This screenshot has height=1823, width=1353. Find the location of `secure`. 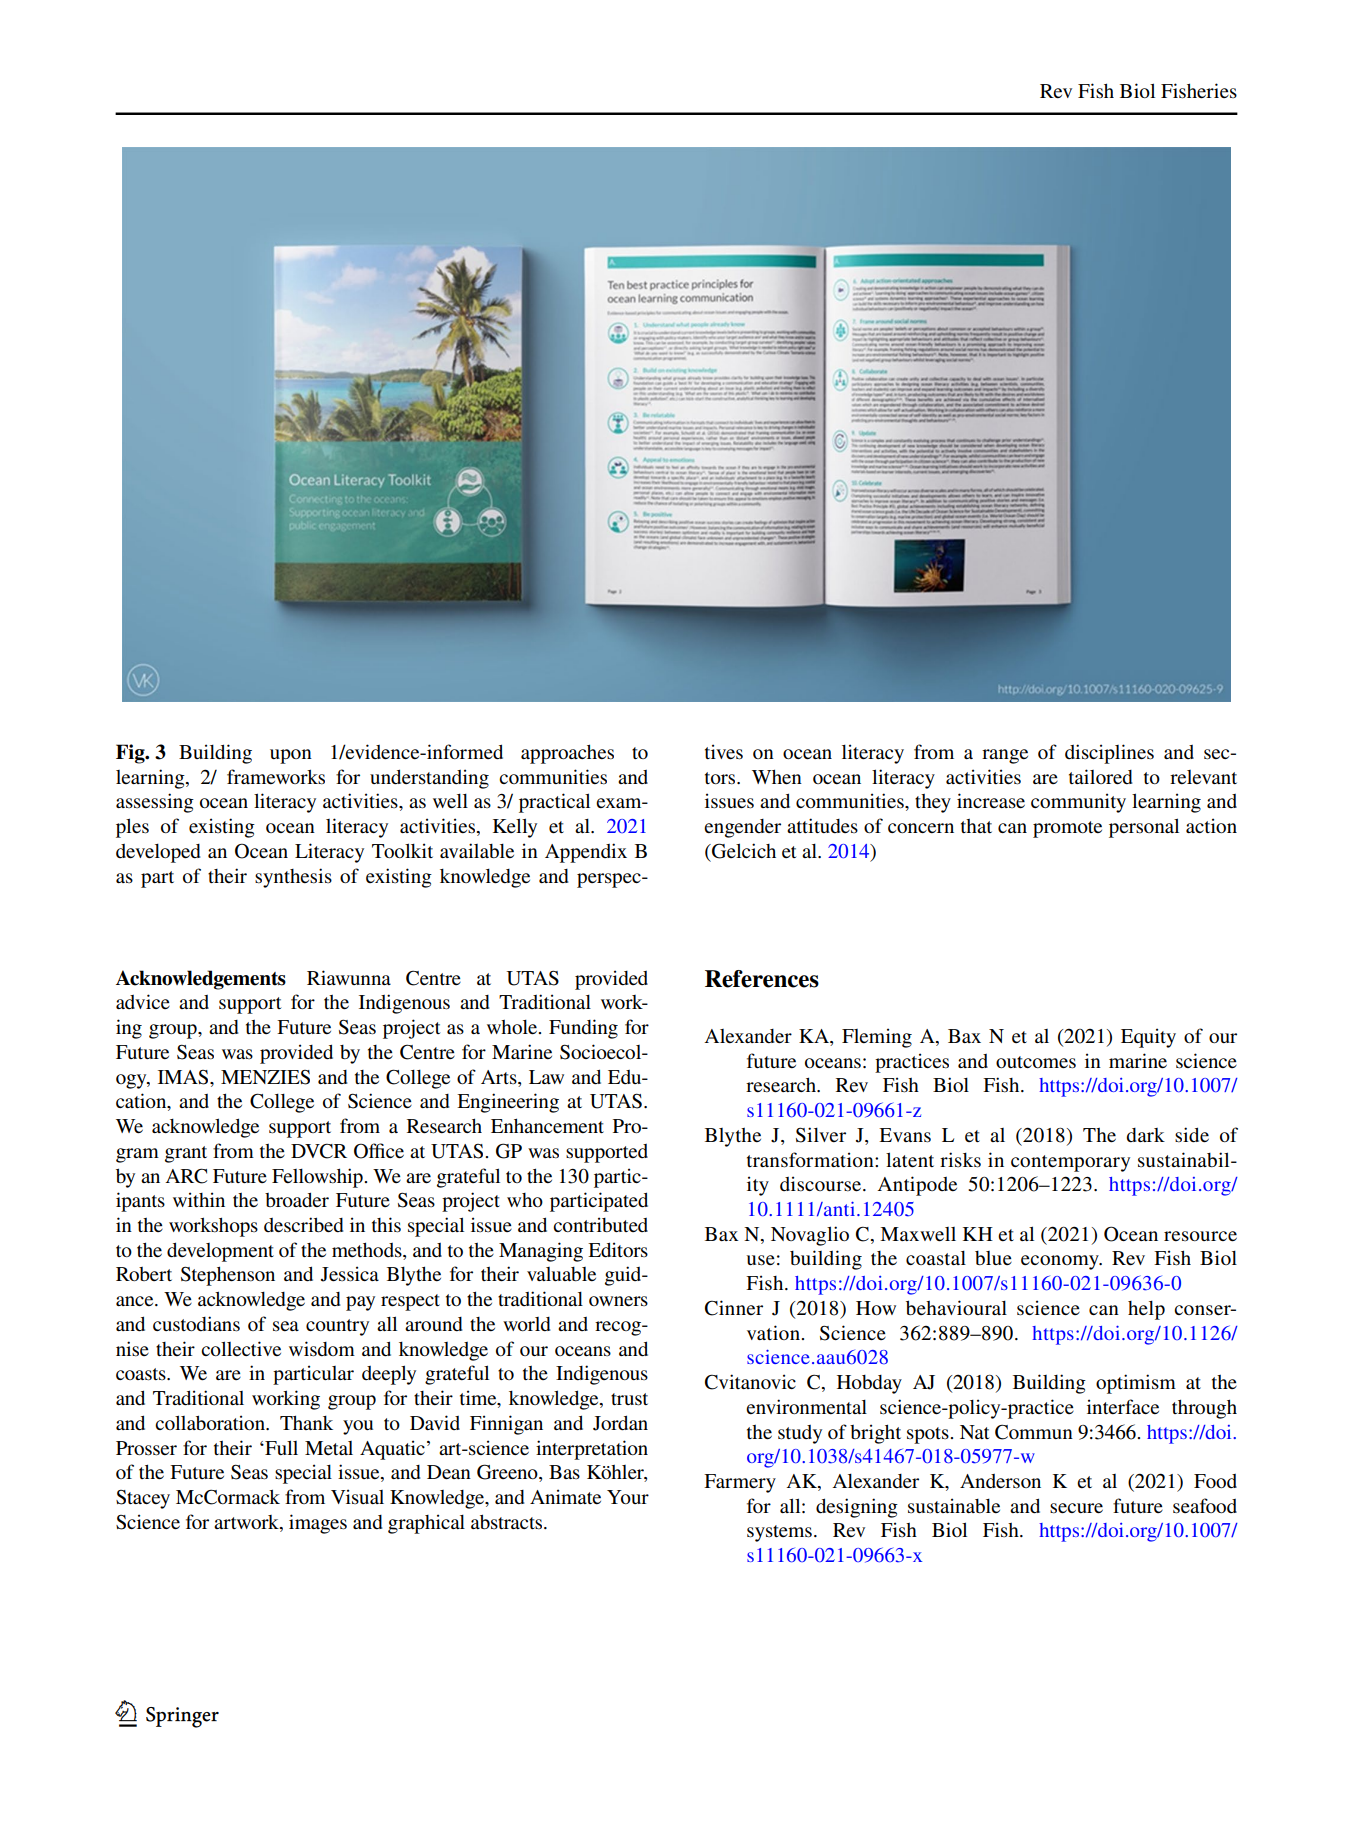

secure is located at coordinates (1076, 1508).
